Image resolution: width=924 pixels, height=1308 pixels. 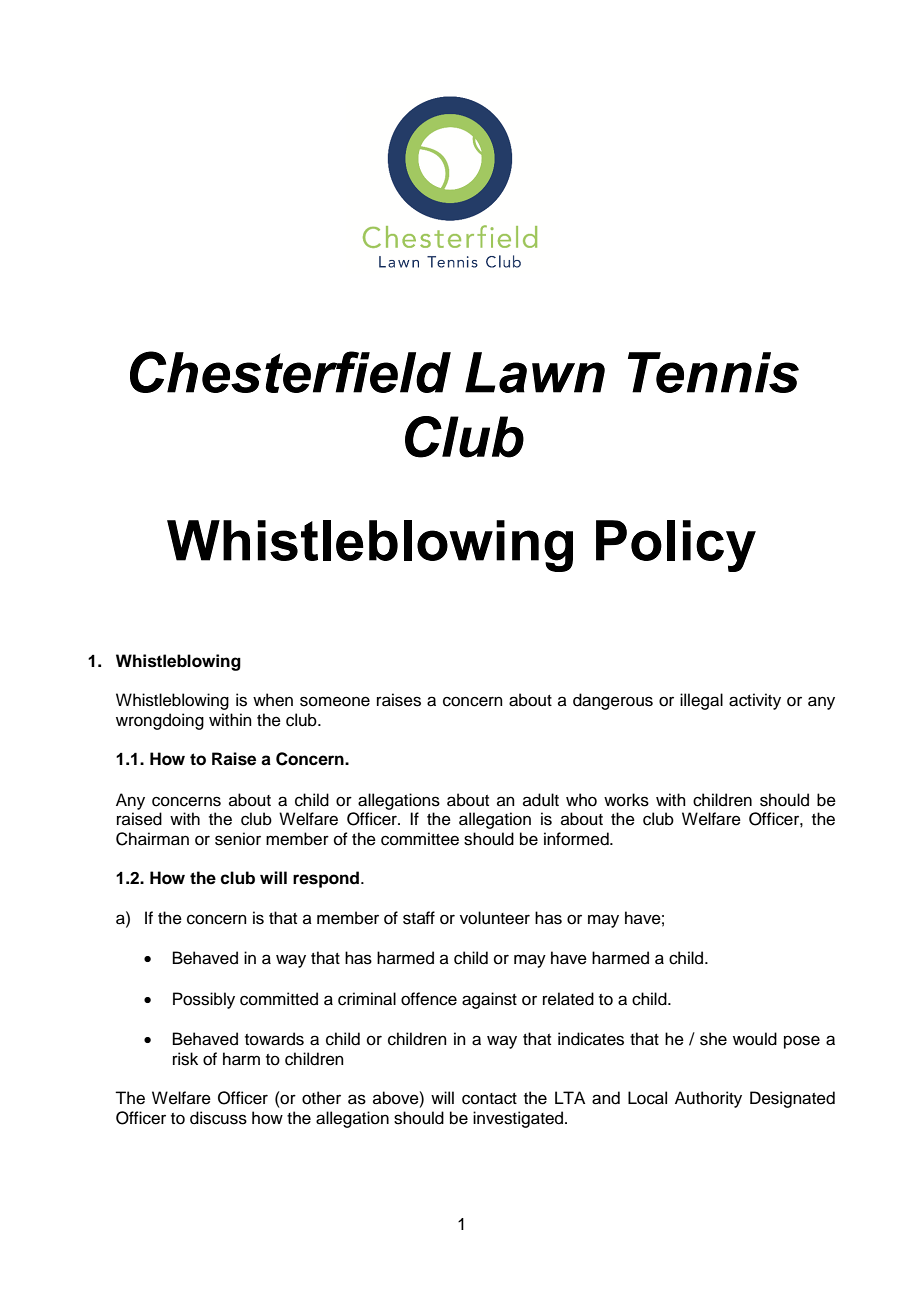 I want to click on Chesterfield, so click(x=290, y=372).
